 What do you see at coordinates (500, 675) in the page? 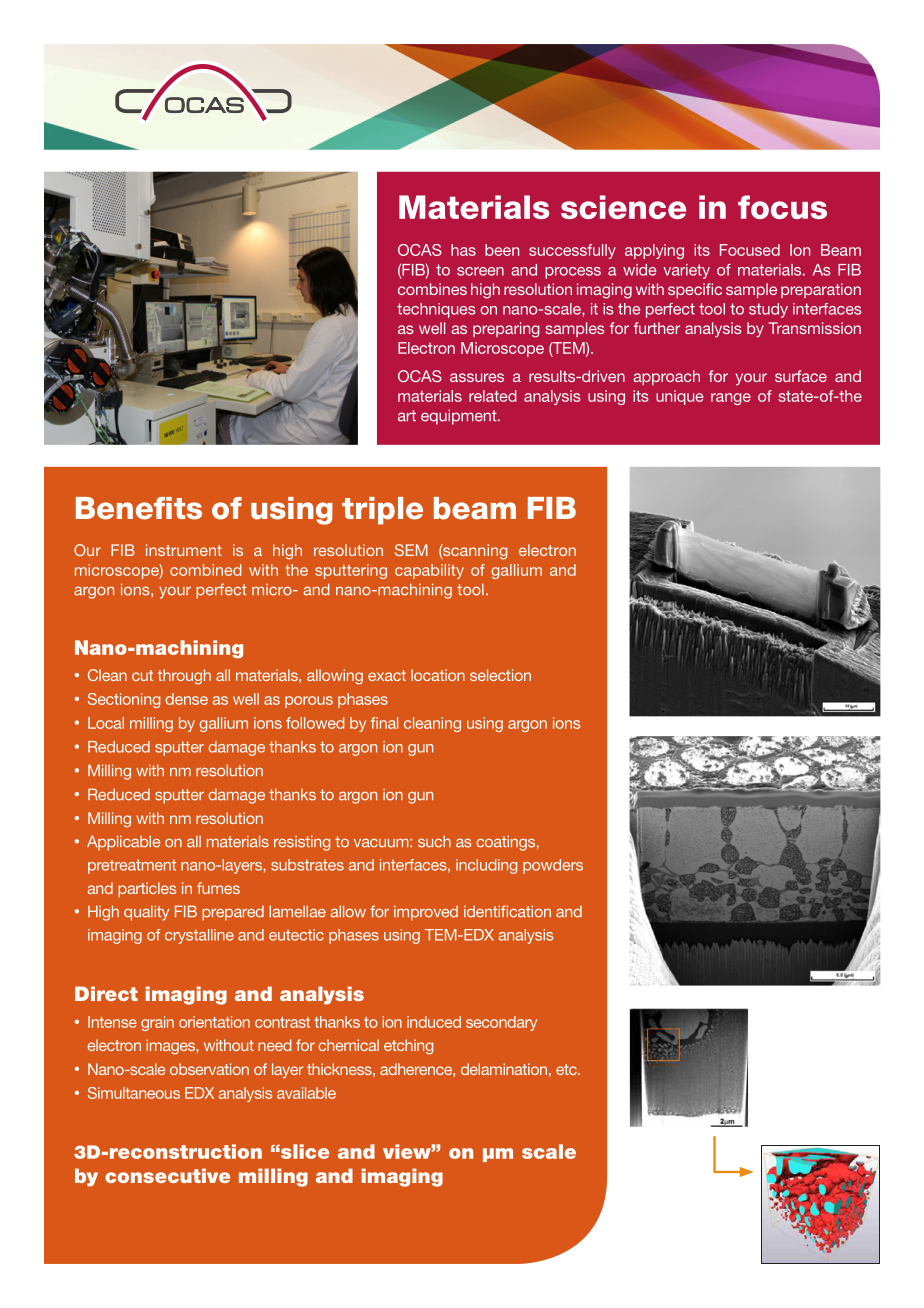
I see `selection` at bounding box center [500, 675].
